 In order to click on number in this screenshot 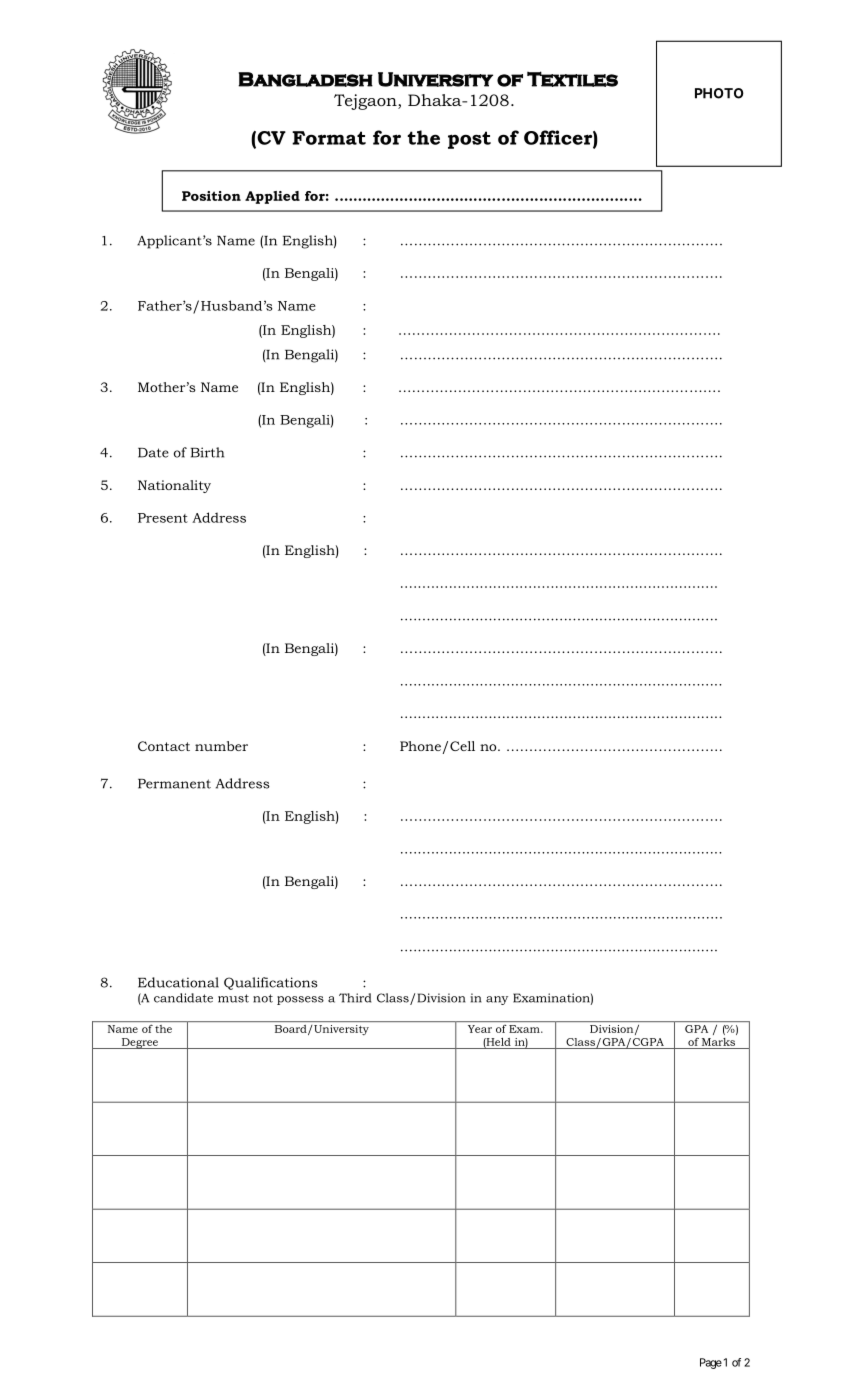, I will do `click(221, 746)`.
